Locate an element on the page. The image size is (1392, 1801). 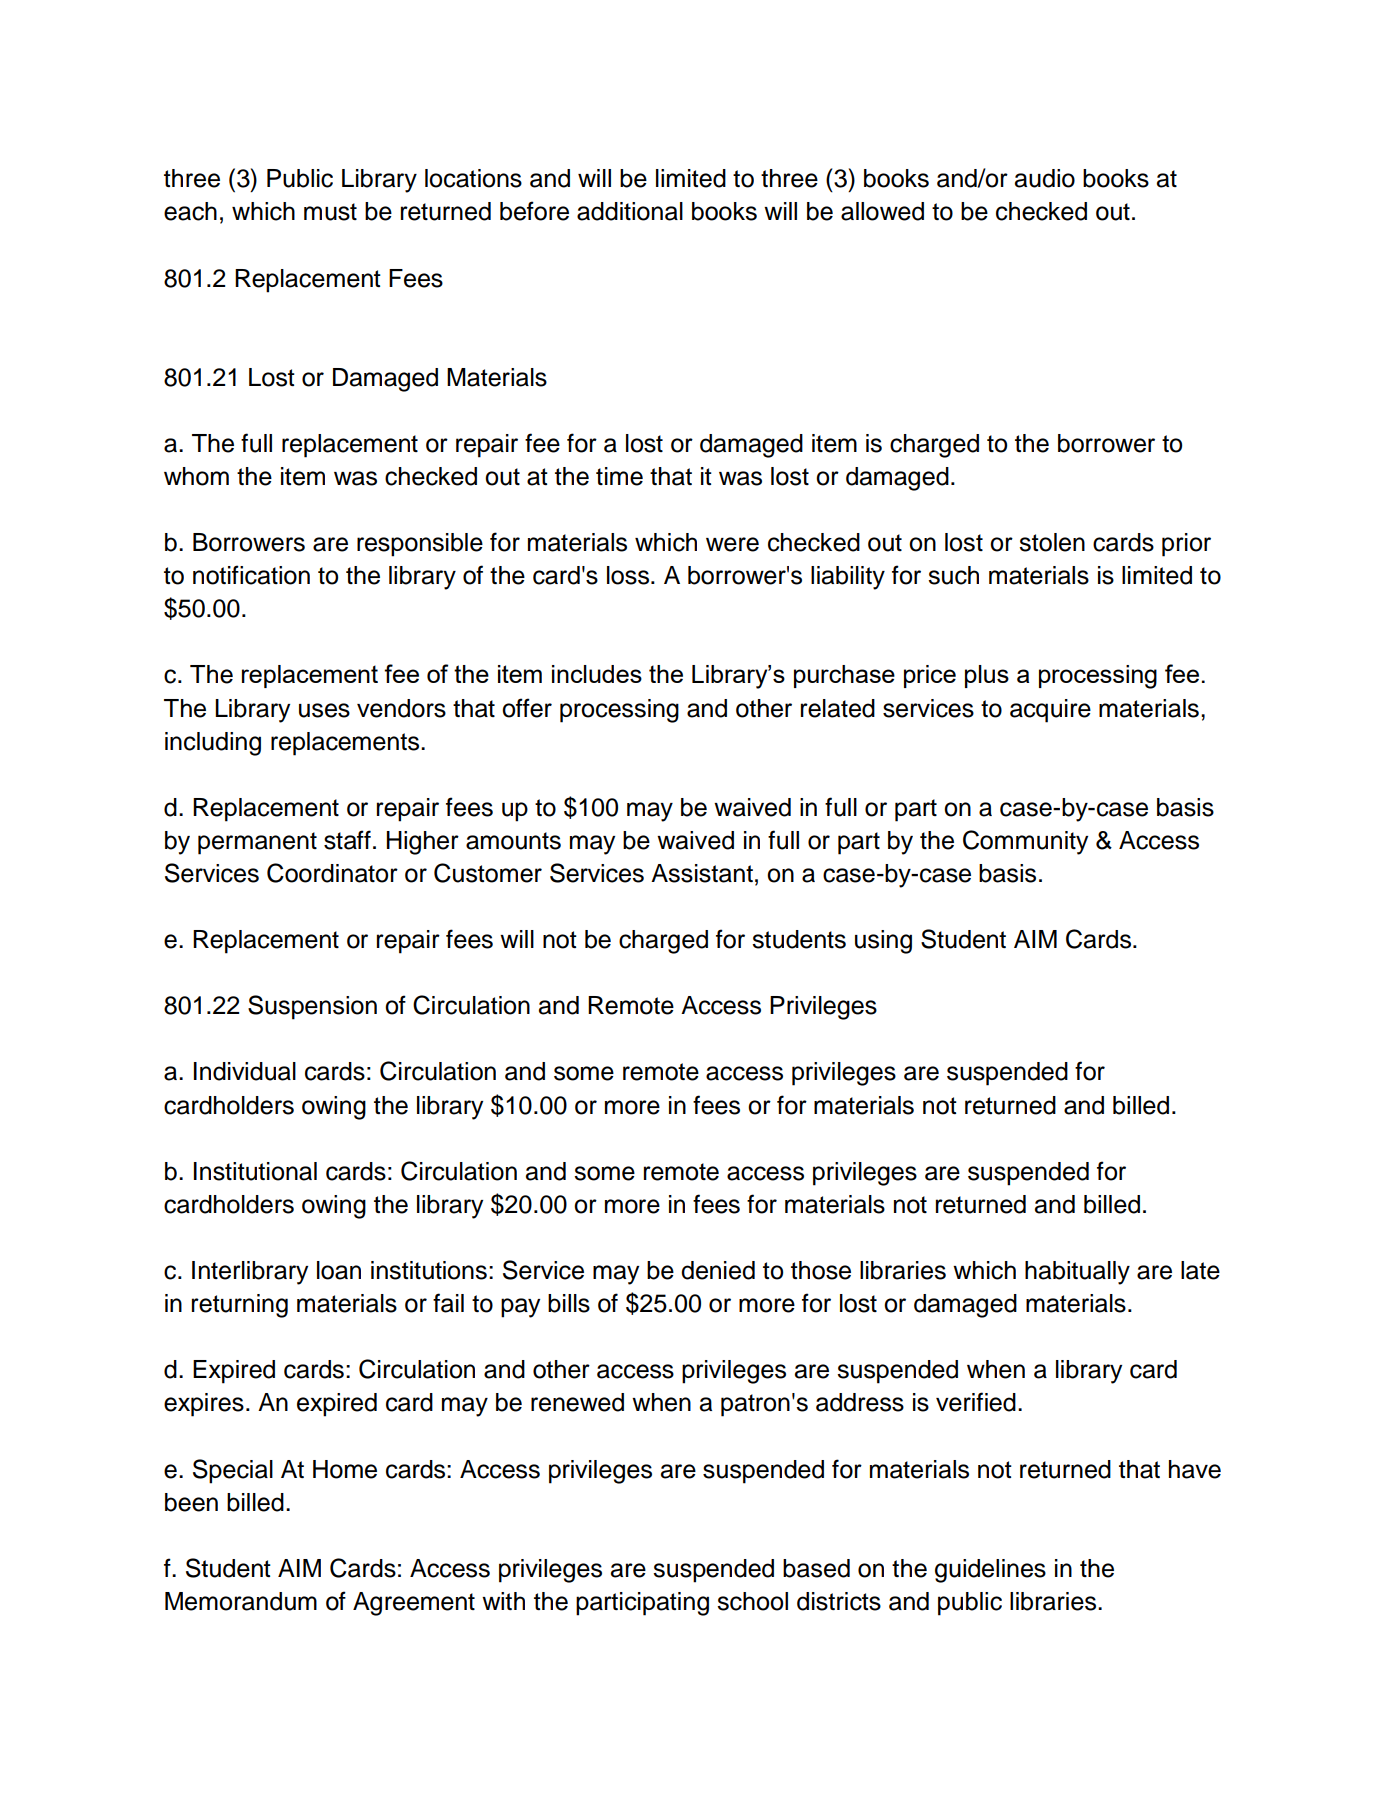
must is located at coordinates (330, 212).
